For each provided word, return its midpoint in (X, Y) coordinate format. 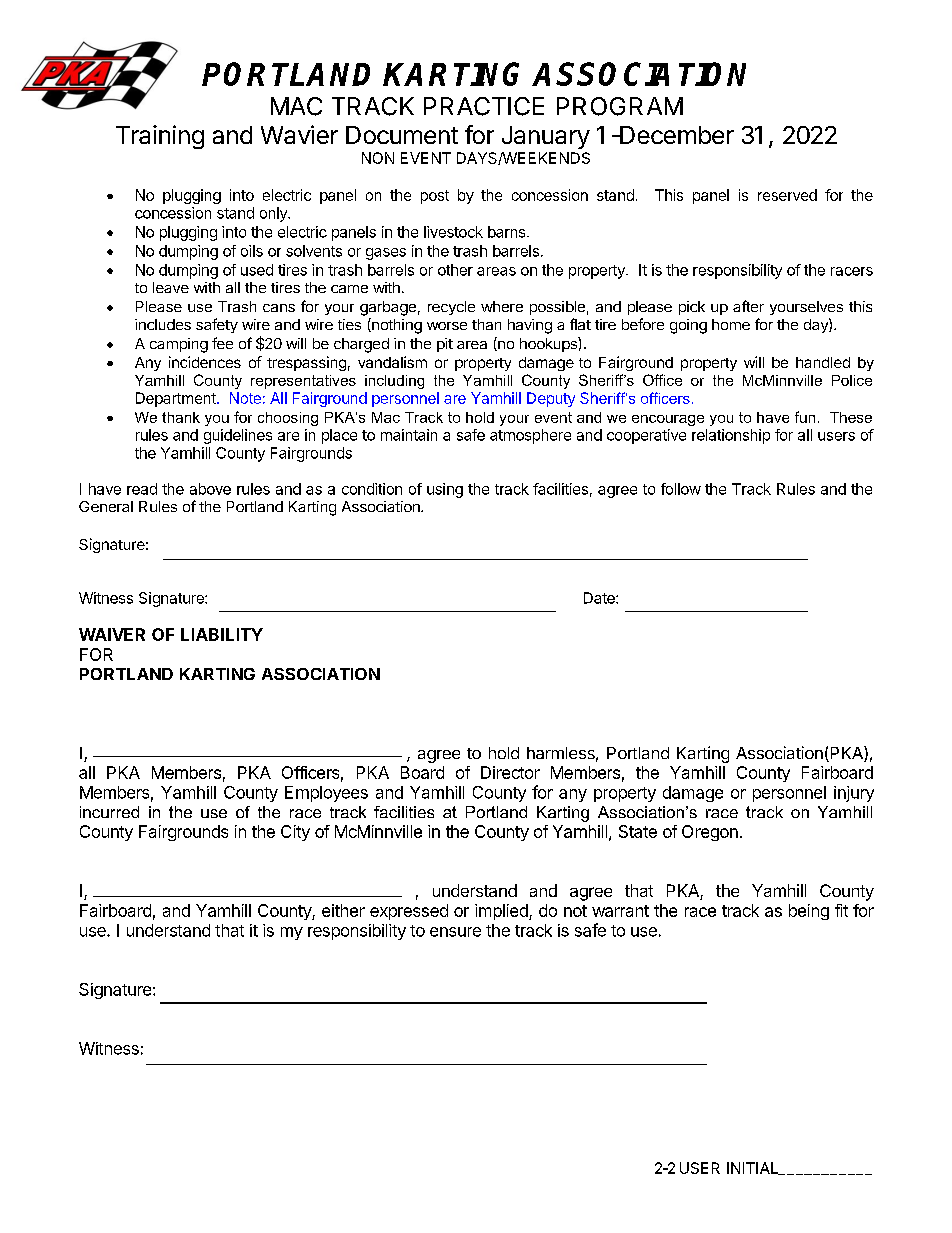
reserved (787, 195)
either (343, 910)
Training (160, 137)
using (445, 490)
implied (502, 912)
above (210, 489)
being (809, 912)
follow (681, 489)
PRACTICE (484, 106)
